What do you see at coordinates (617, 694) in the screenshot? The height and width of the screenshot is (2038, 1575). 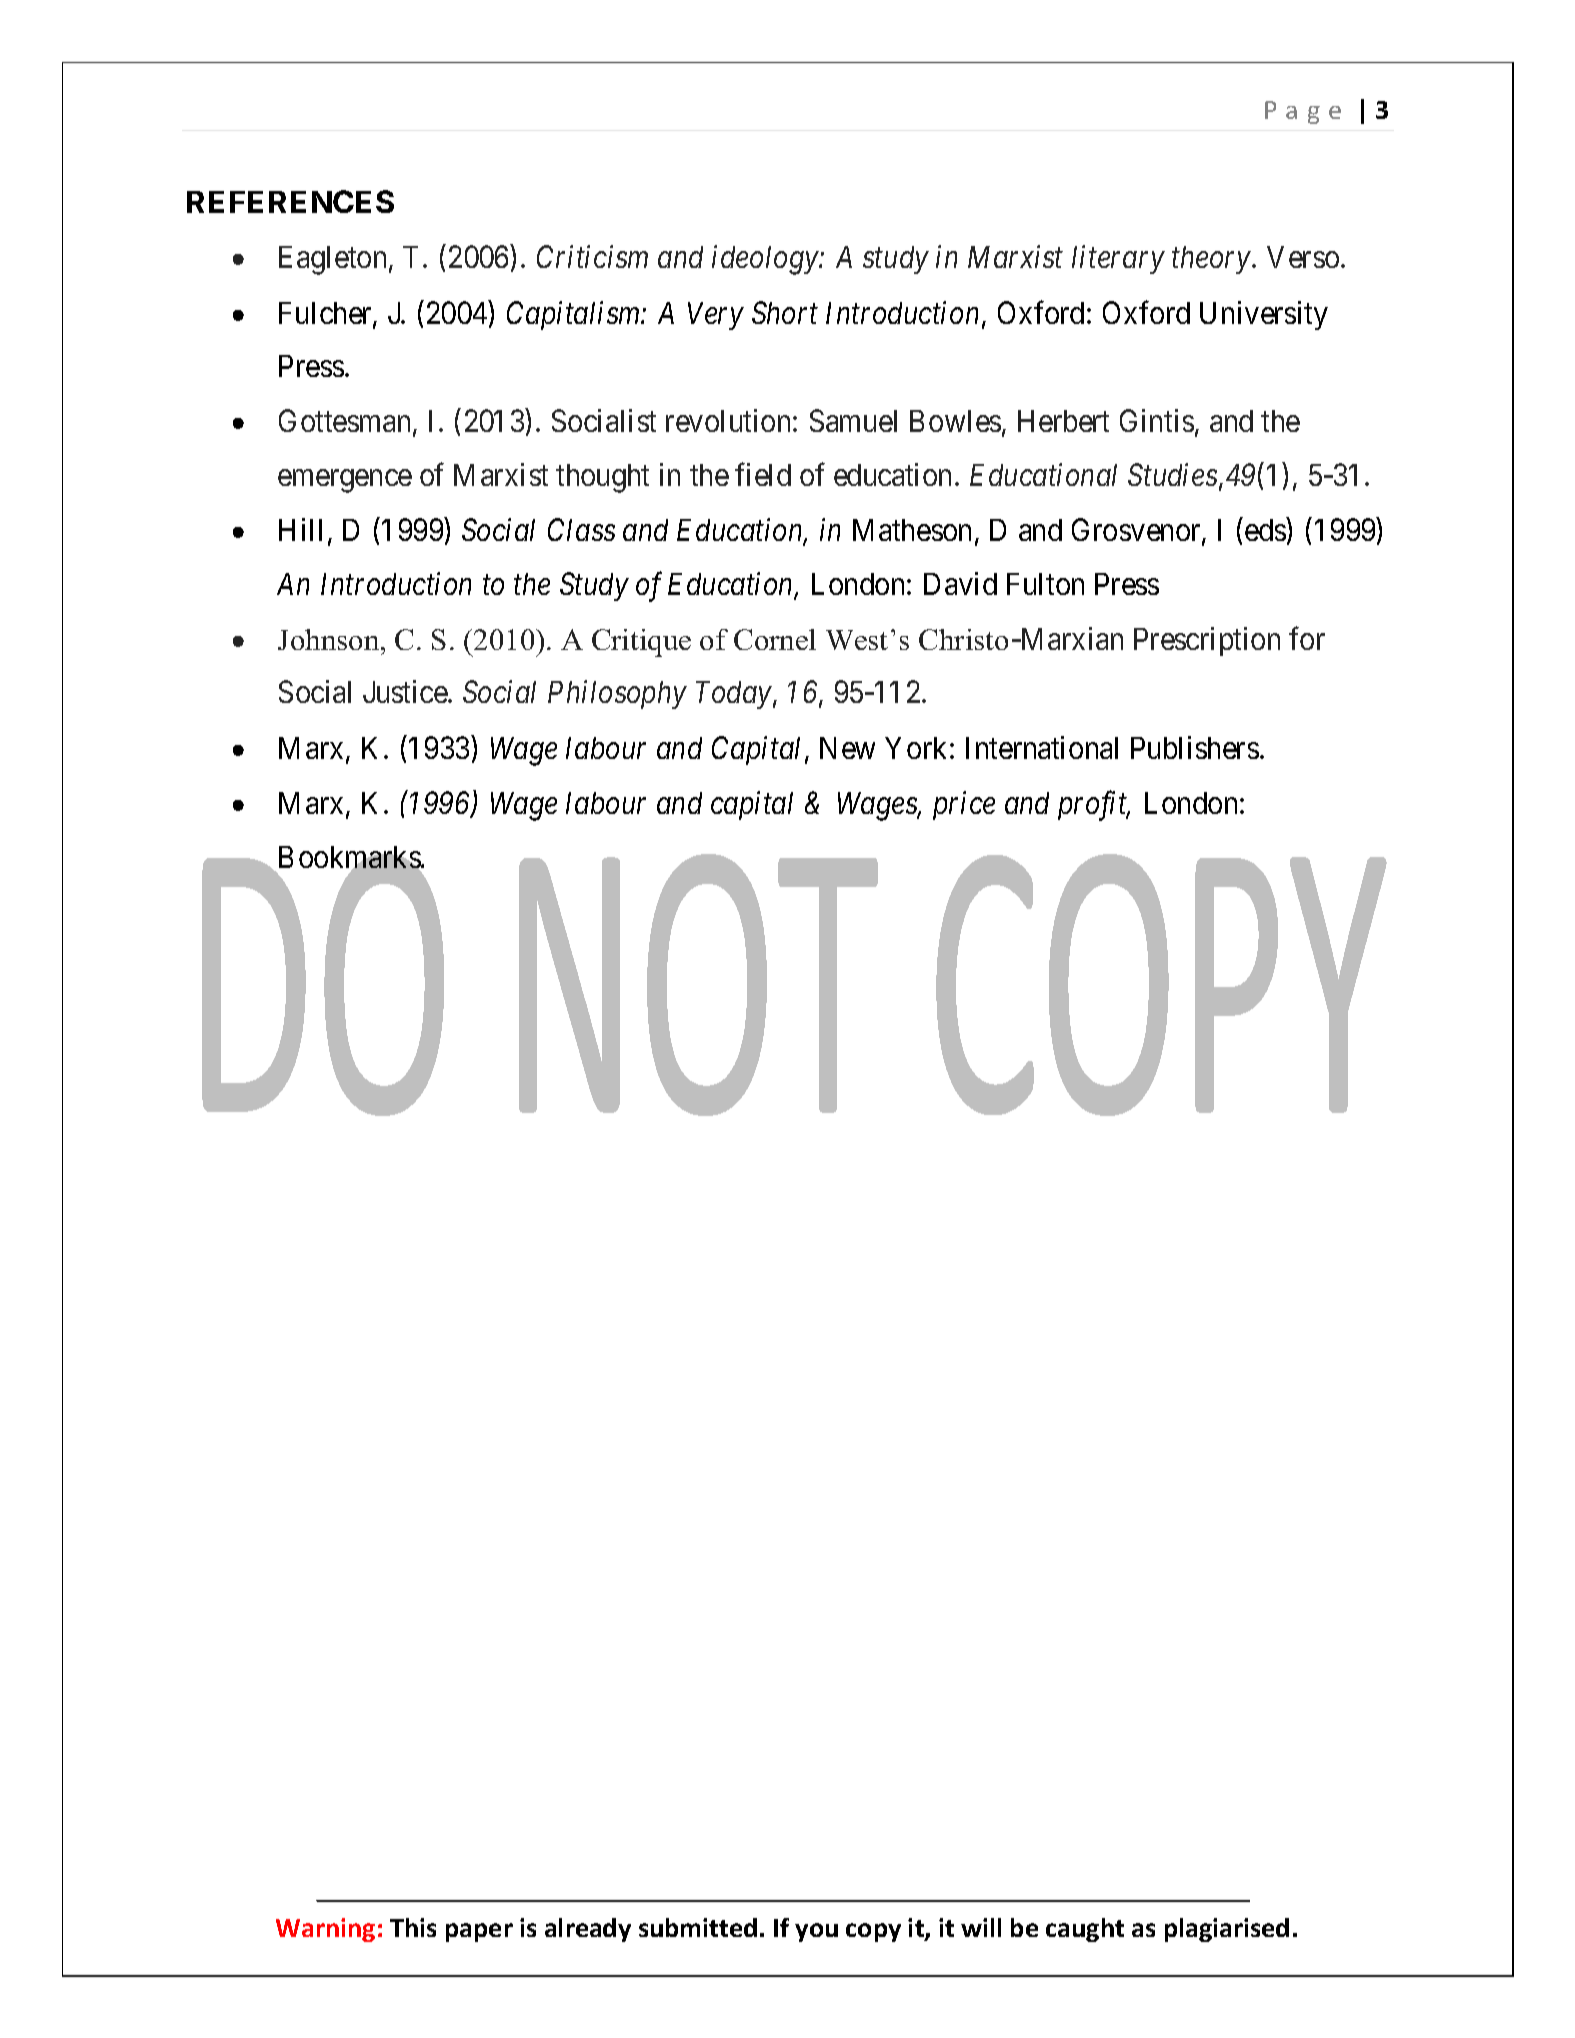 I see `Philosophy` at bounding box center [617, 694].
